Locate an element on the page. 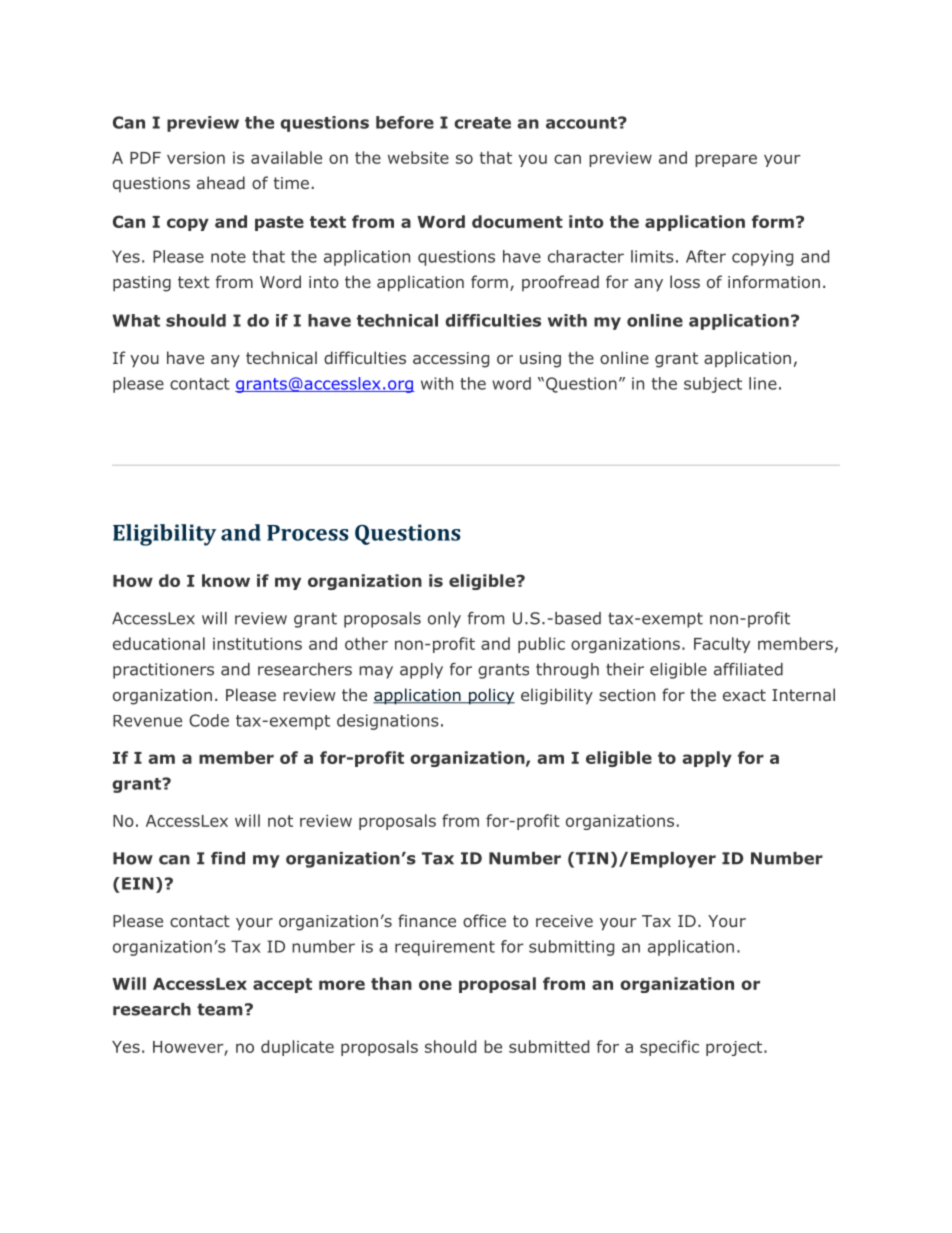  create is located at coordinates (482, 123).
